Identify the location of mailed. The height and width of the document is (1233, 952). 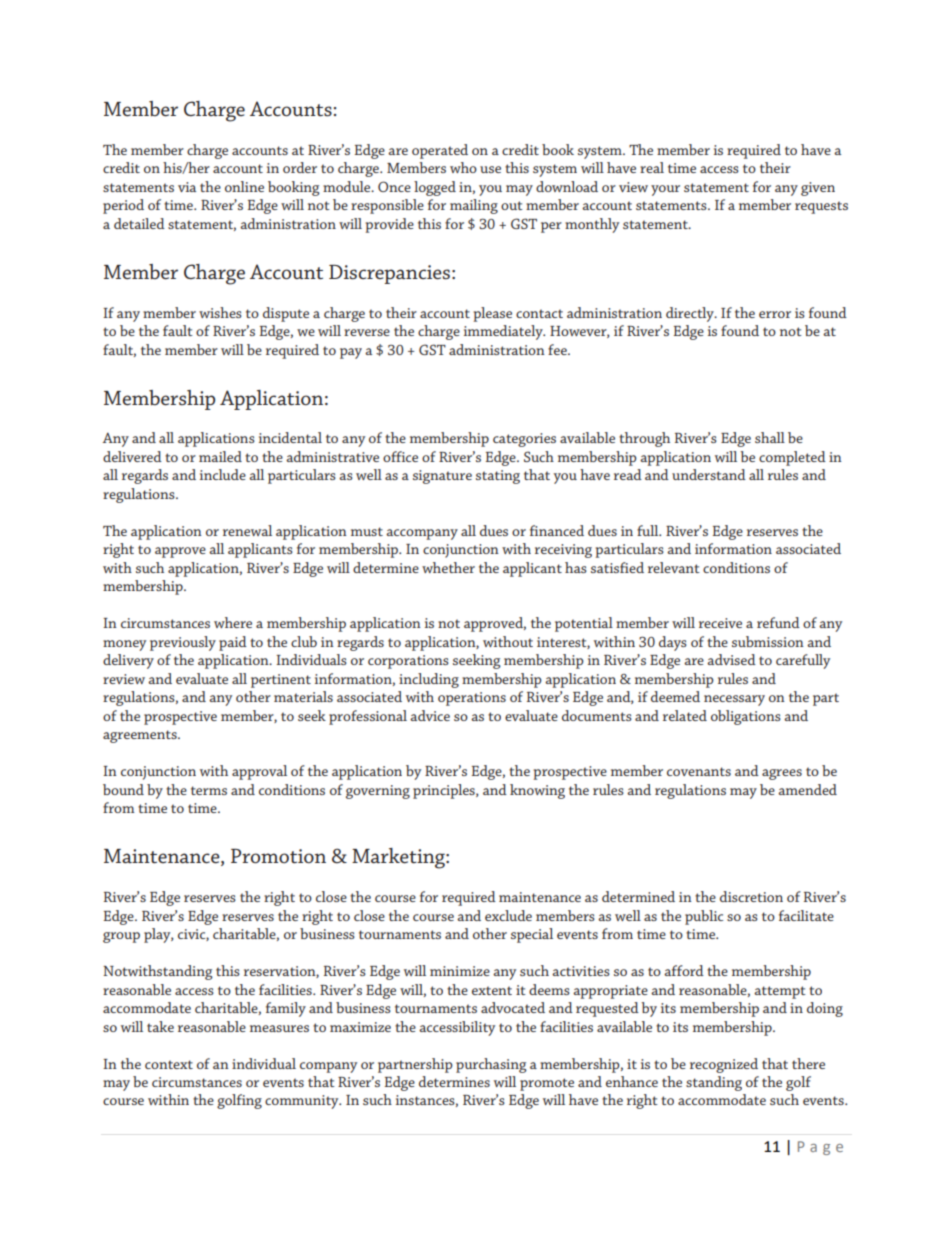
(220, 456).
